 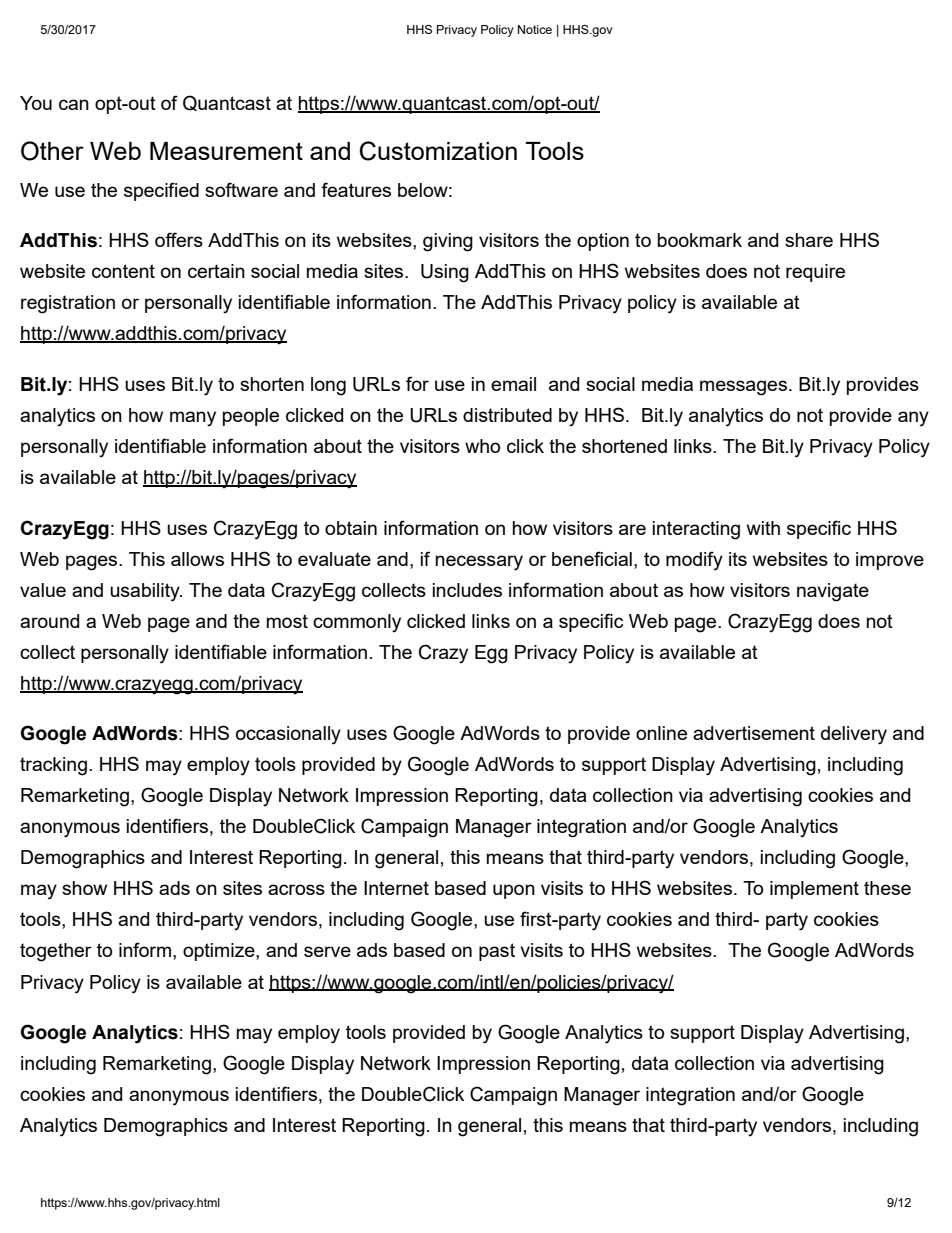 I want to click on show, so click(x=84, y=888).
